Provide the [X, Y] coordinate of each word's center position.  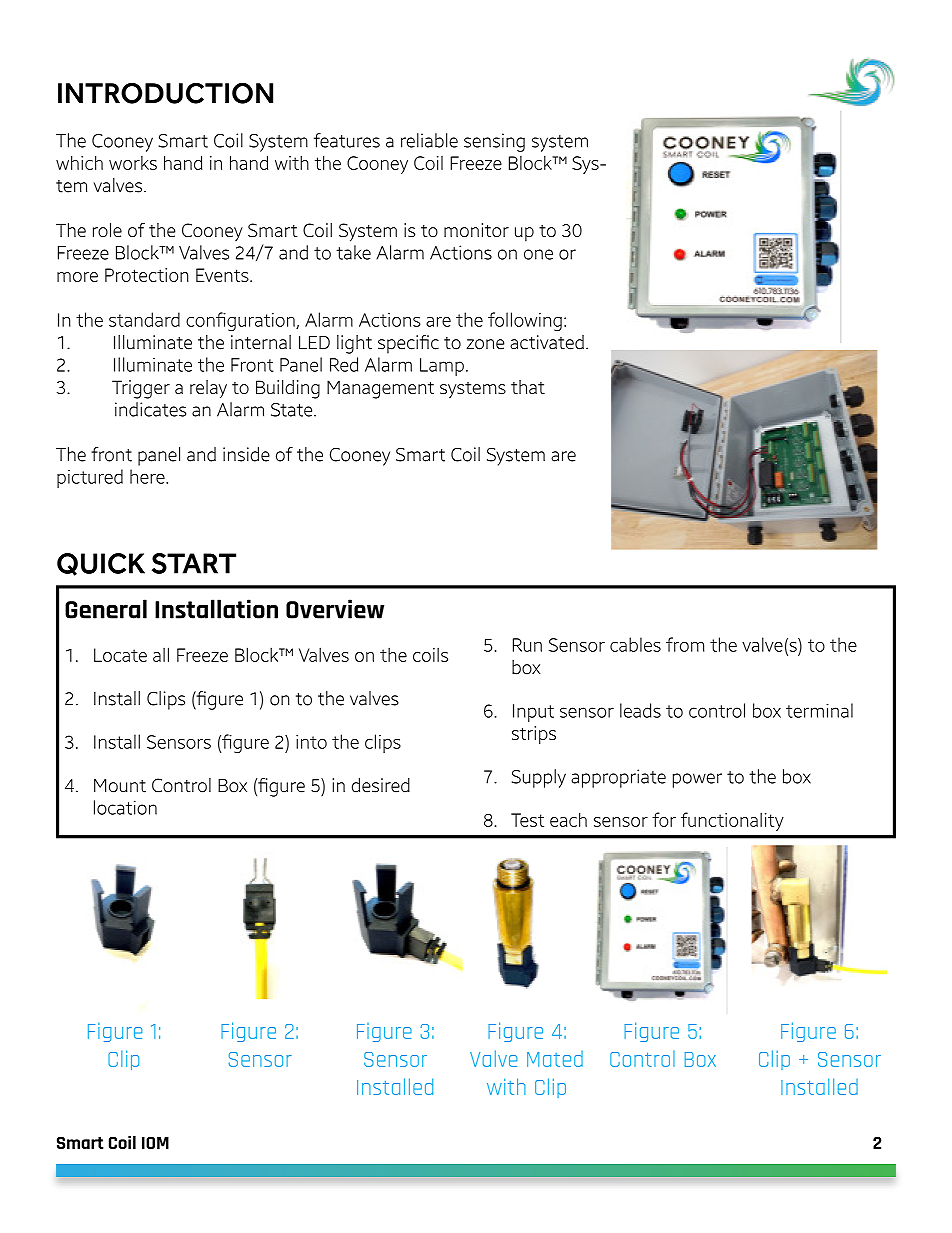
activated [547, 342]
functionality [732, 821]
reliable [429, 140]
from [685, 644]
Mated [555, 1059]
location [125, 807]
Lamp [442, 367]
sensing [494, 142]
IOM [155, 1143]
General [106, 609]
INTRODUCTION [165, 93]
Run [527, 645]
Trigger [141, 389]
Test [527, 820]
